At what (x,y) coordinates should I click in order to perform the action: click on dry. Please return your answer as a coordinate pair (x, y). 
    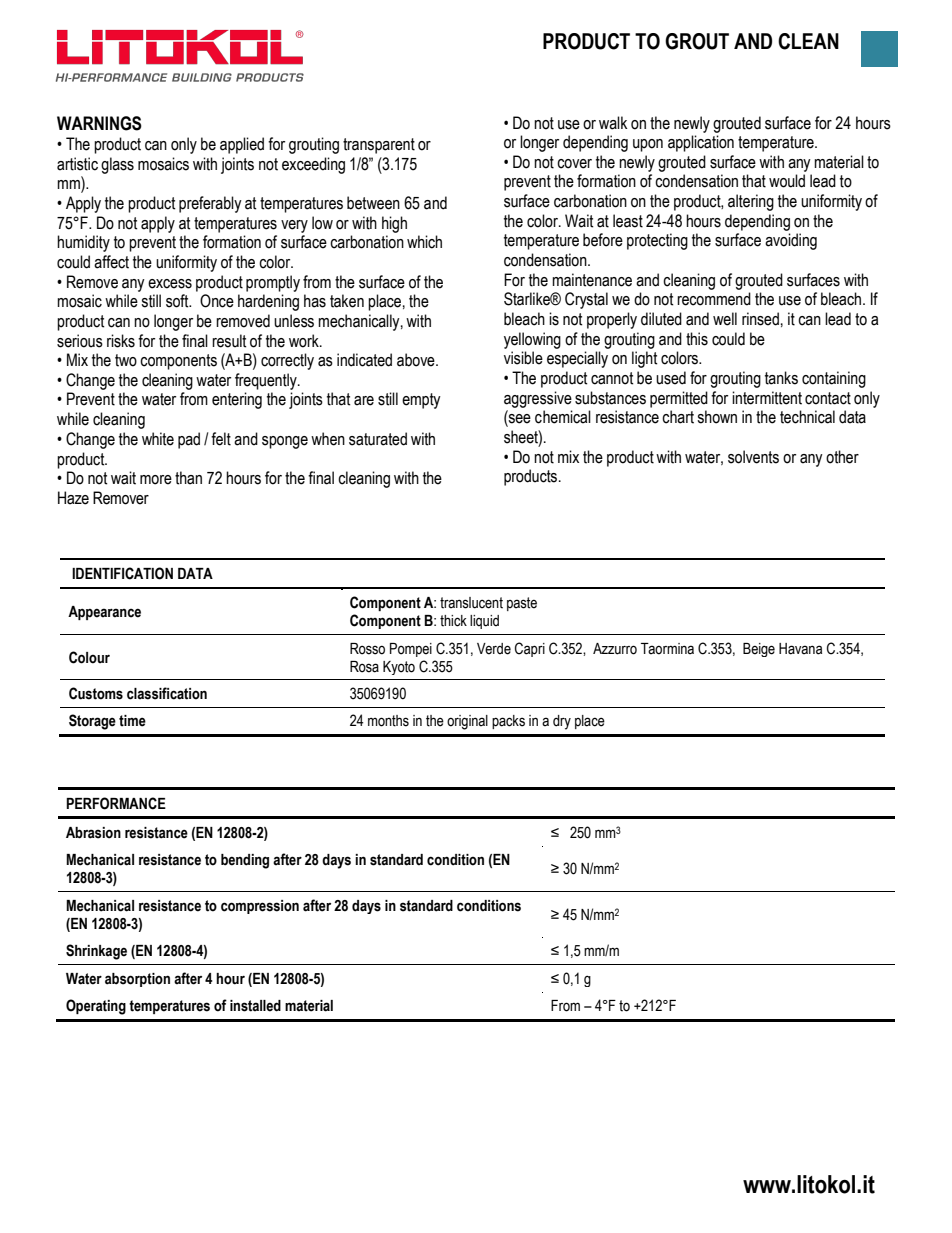
    Looking at the image, I should click on (562, 722).
